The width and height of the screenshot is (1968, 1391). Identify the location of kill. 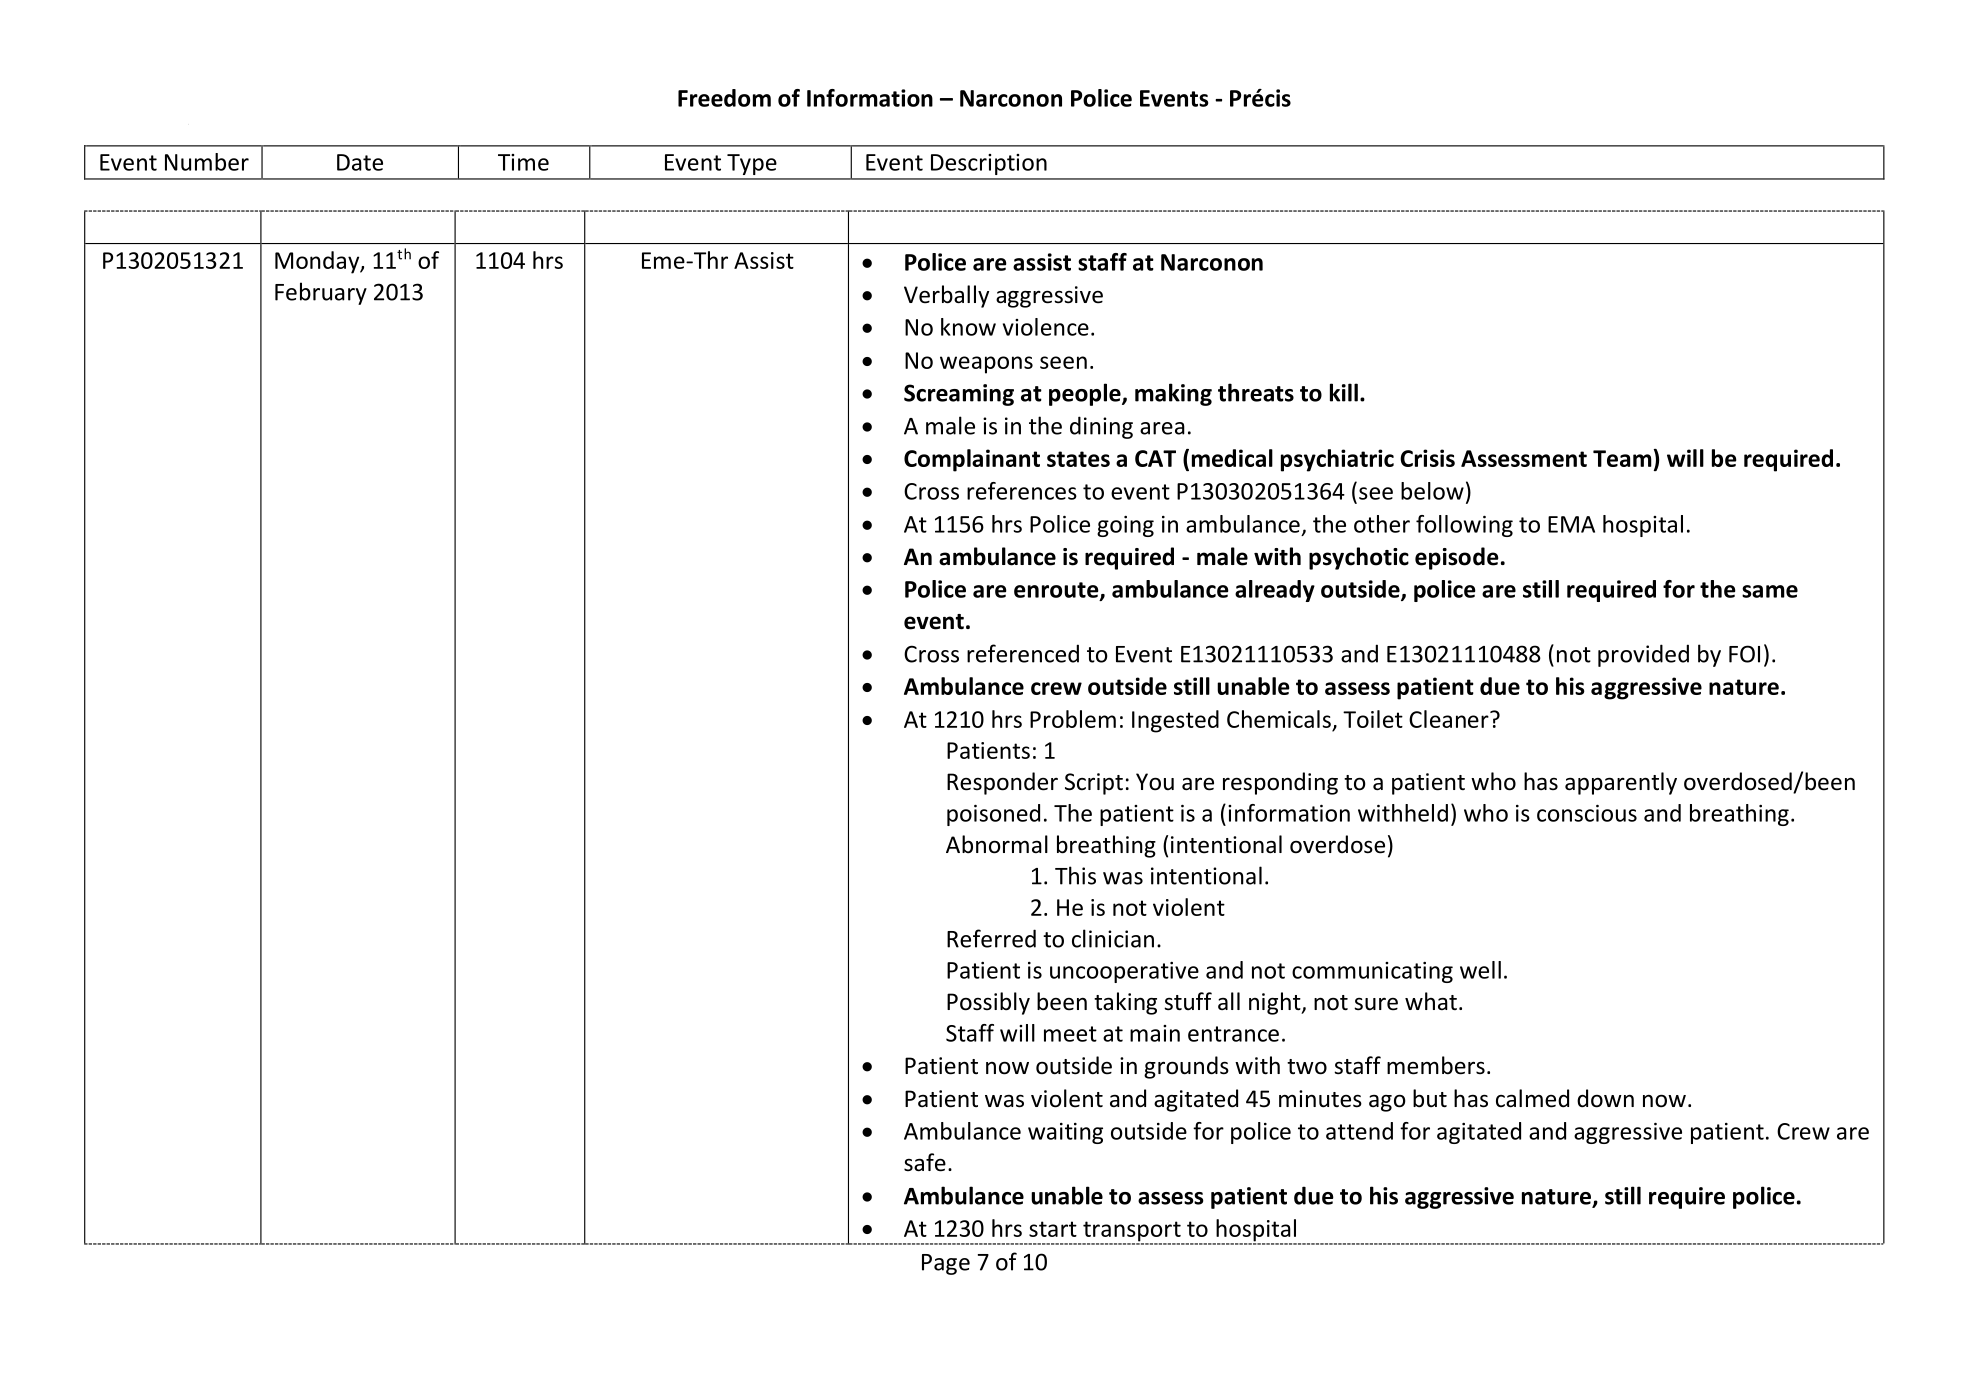
(1344, 392).
